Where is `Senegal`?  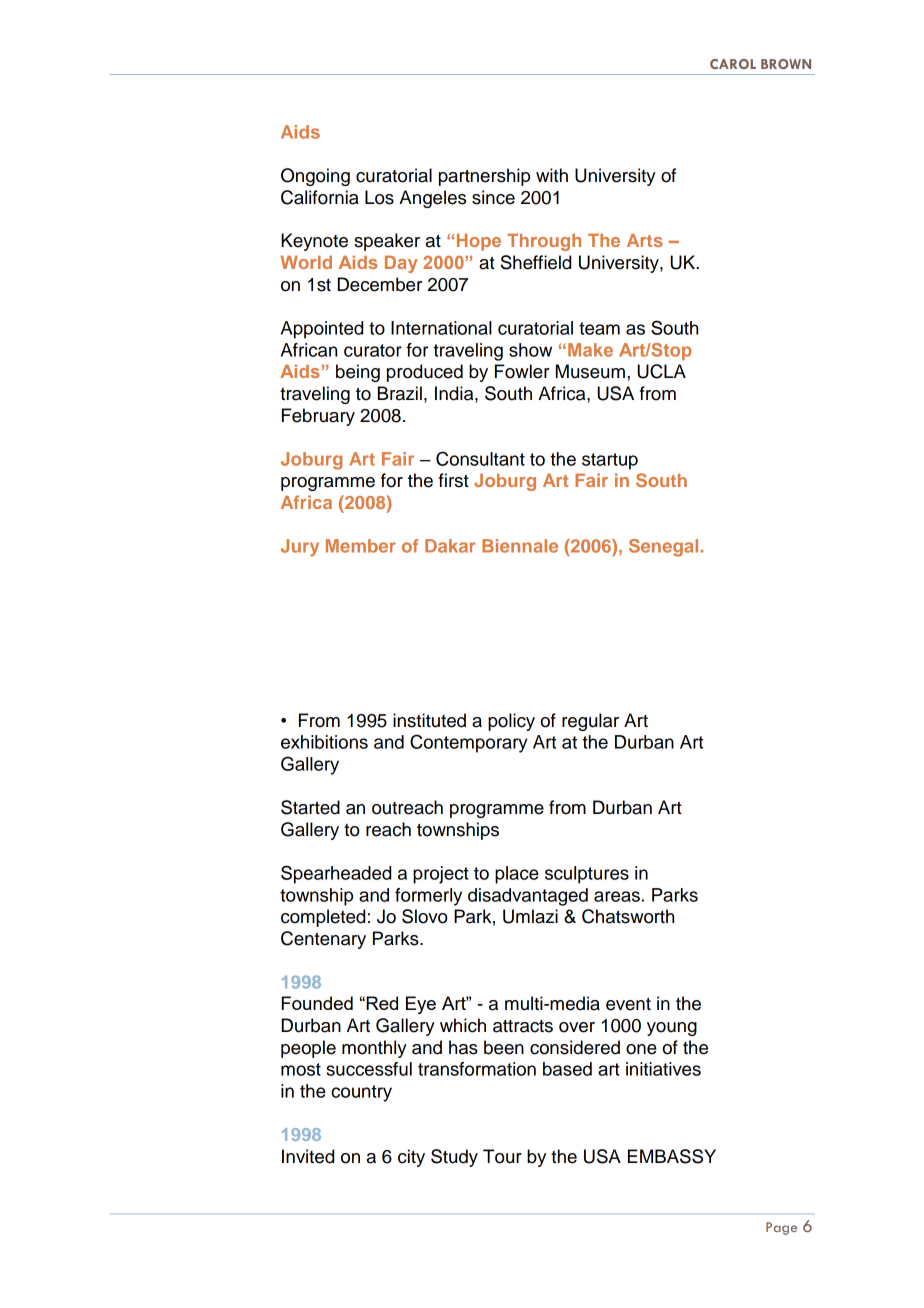 Senegal is located at coordinates (663, 548).
